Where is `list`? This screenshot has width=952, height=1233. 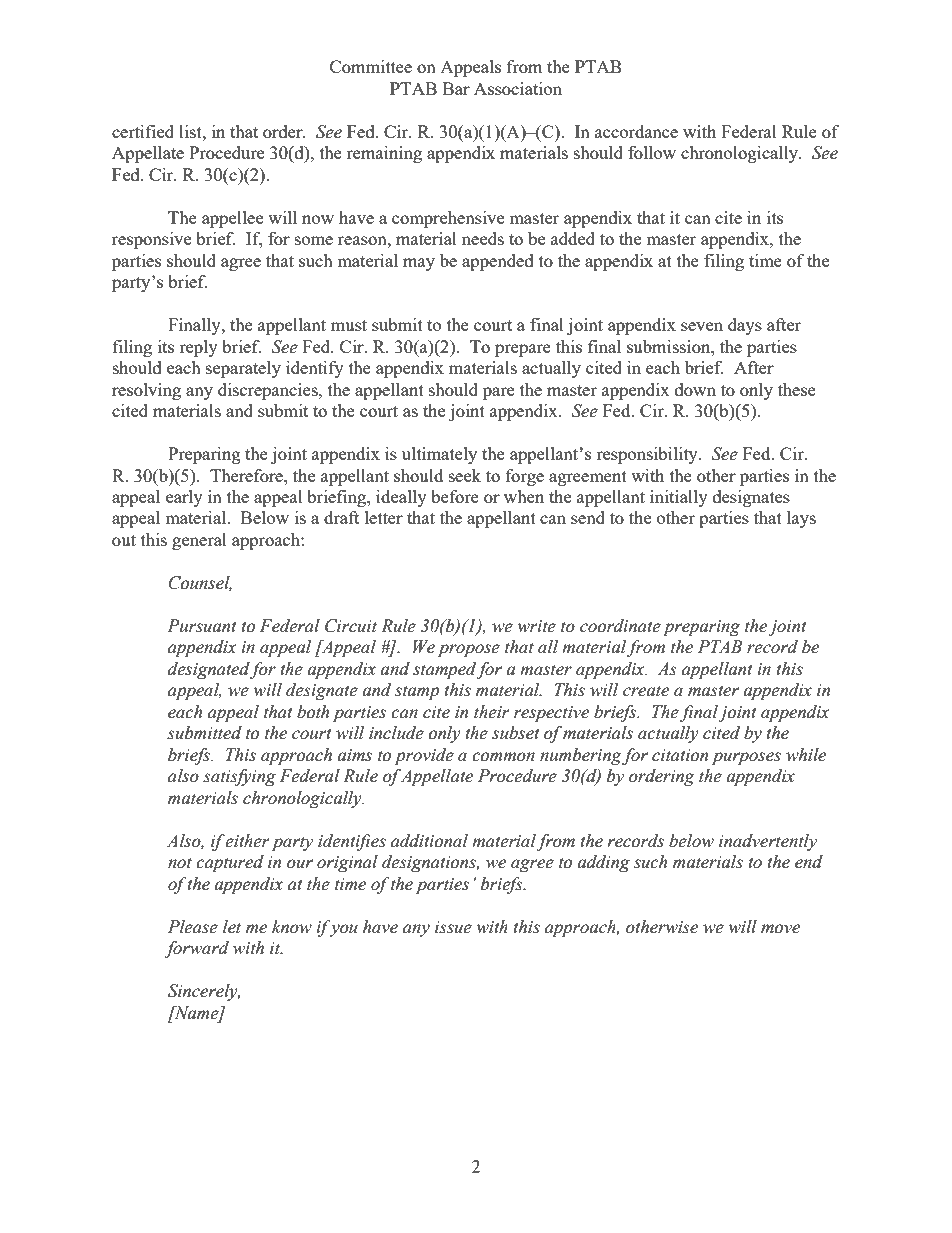
list is located at coordinates (191, 131).
